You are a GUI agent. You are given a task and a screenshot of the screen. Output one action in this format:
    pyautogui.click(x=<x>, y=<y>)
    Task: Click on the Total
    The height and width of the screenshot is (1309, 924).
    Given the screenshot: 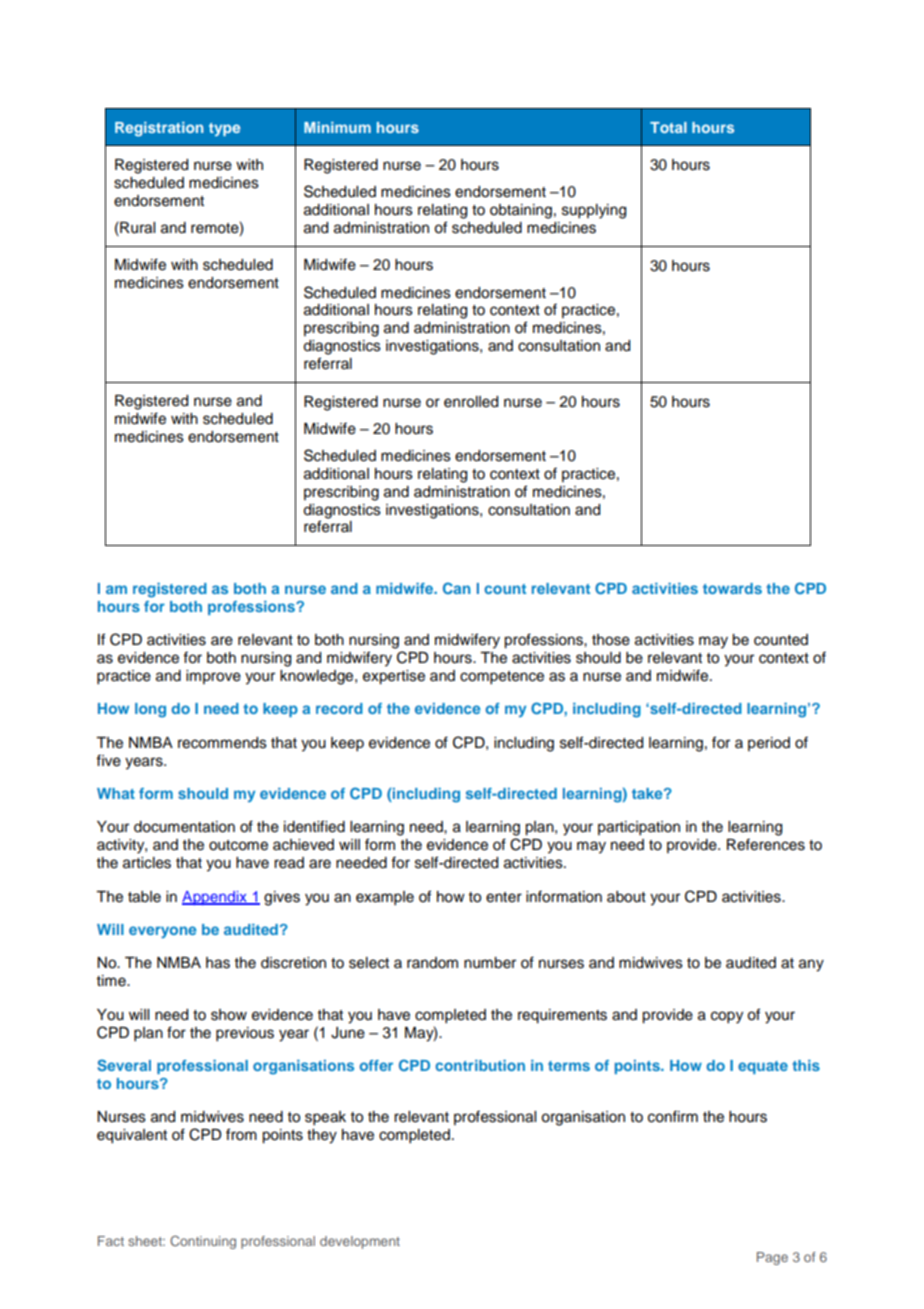 What is the action you would take?
    pyautogui.click(x=668, y=127)
